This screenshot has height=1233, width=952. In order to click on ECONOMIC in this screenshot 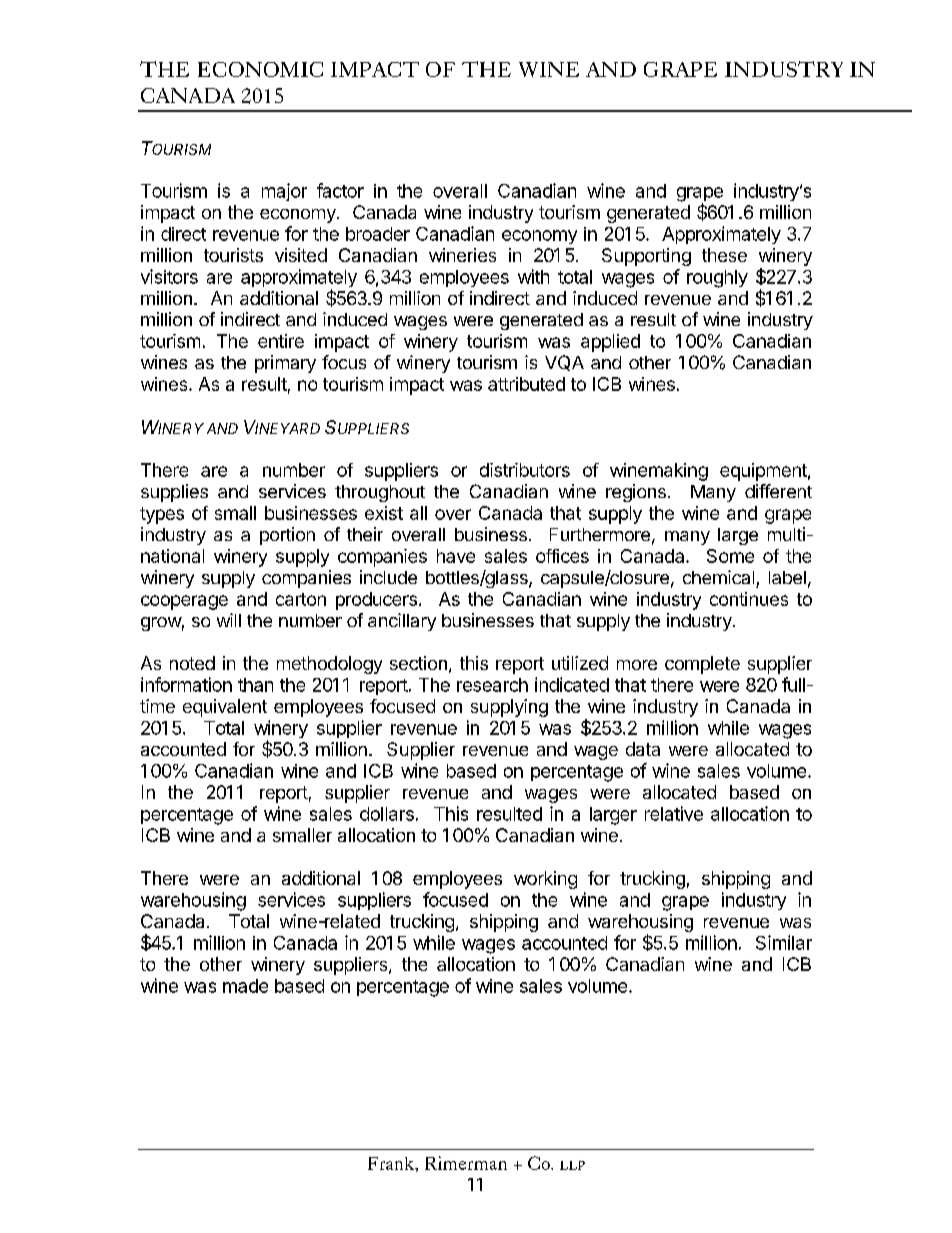, I will do `click(260, 69)`.
